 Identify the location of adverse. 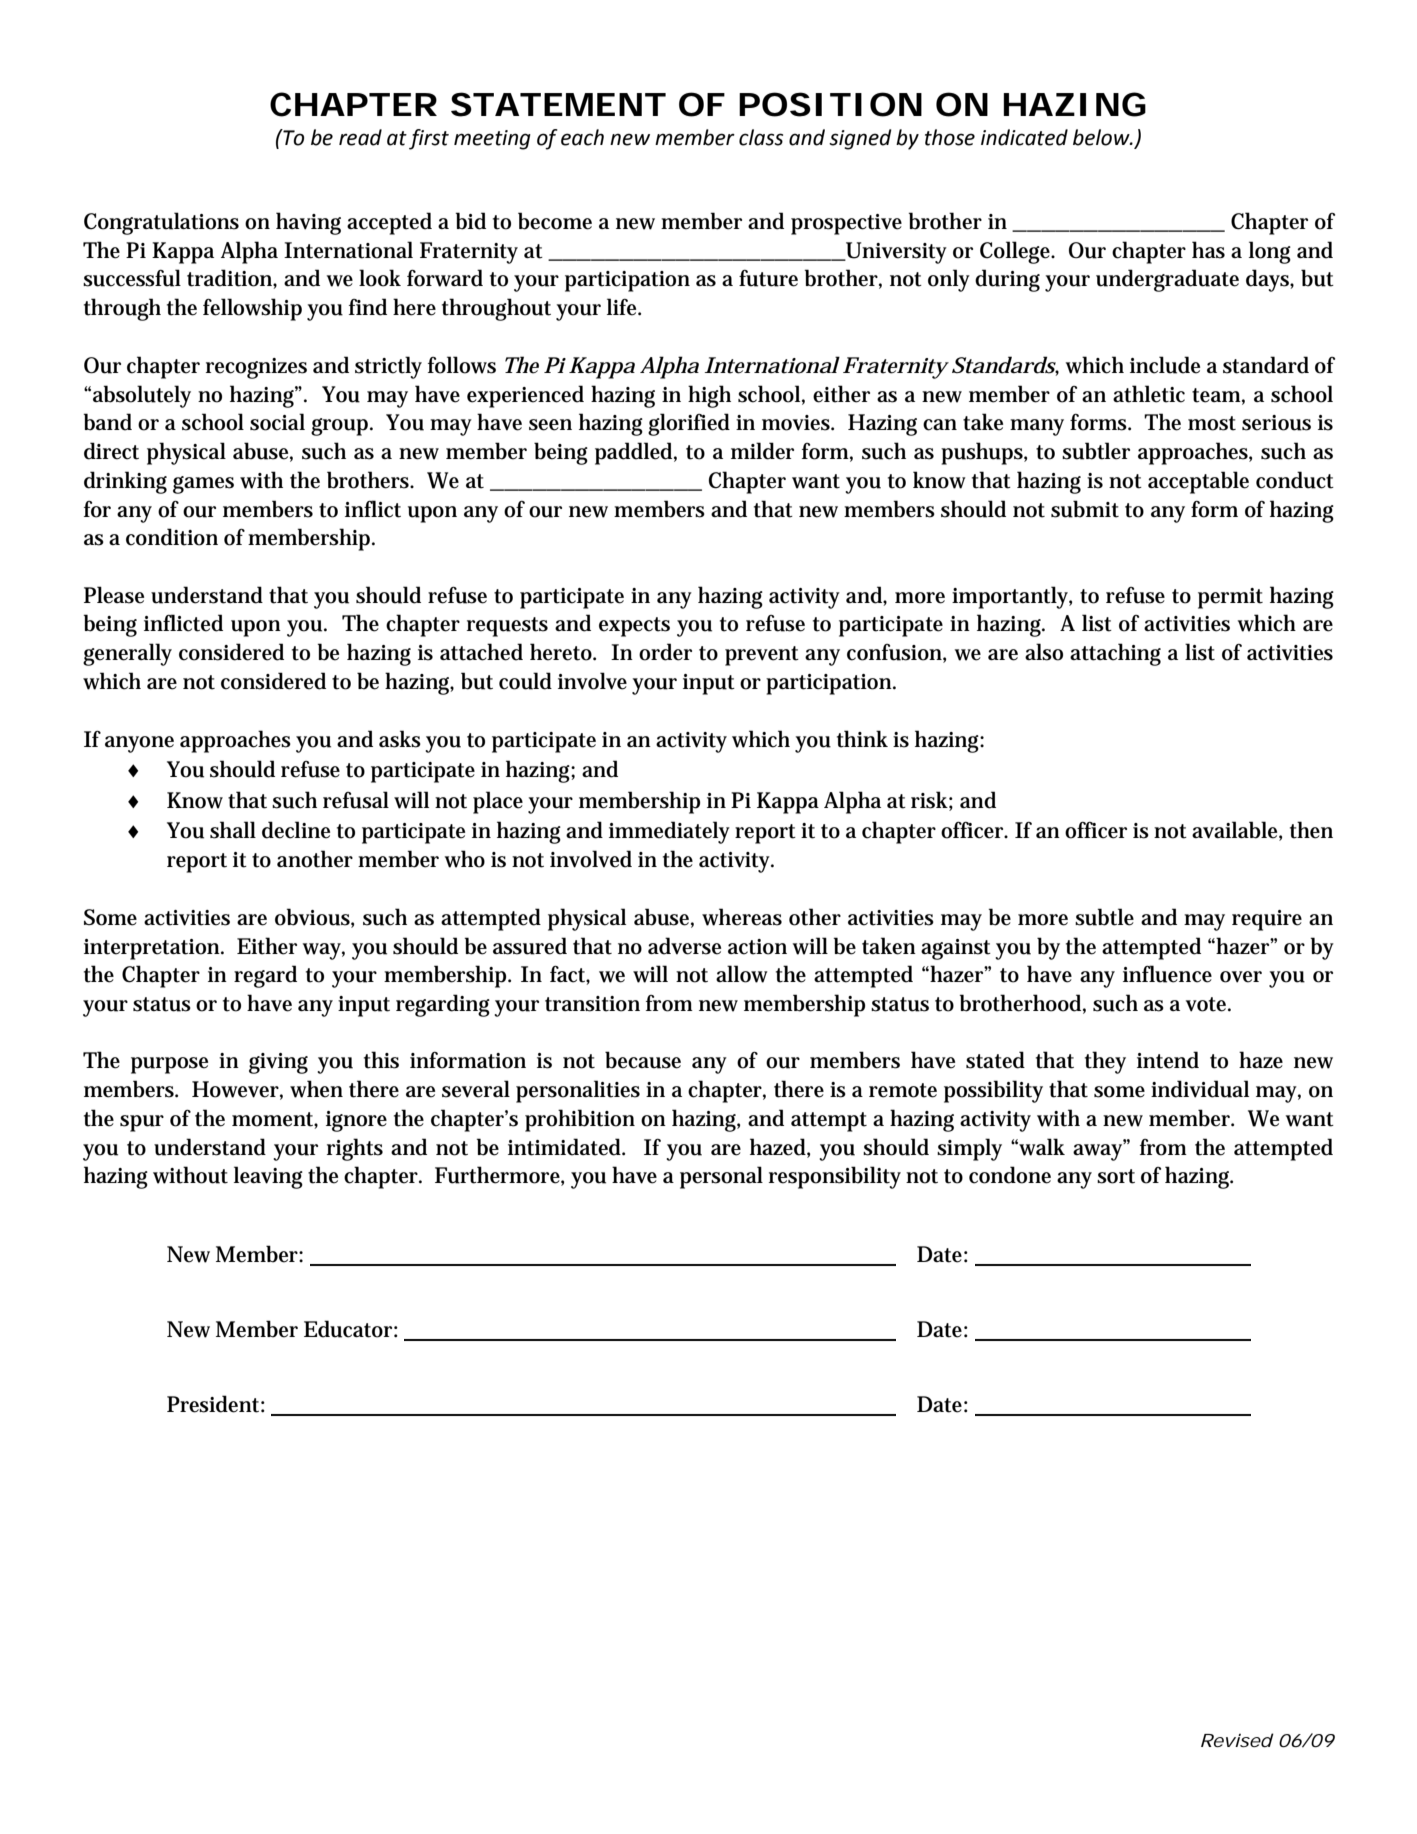
(684, 946).
